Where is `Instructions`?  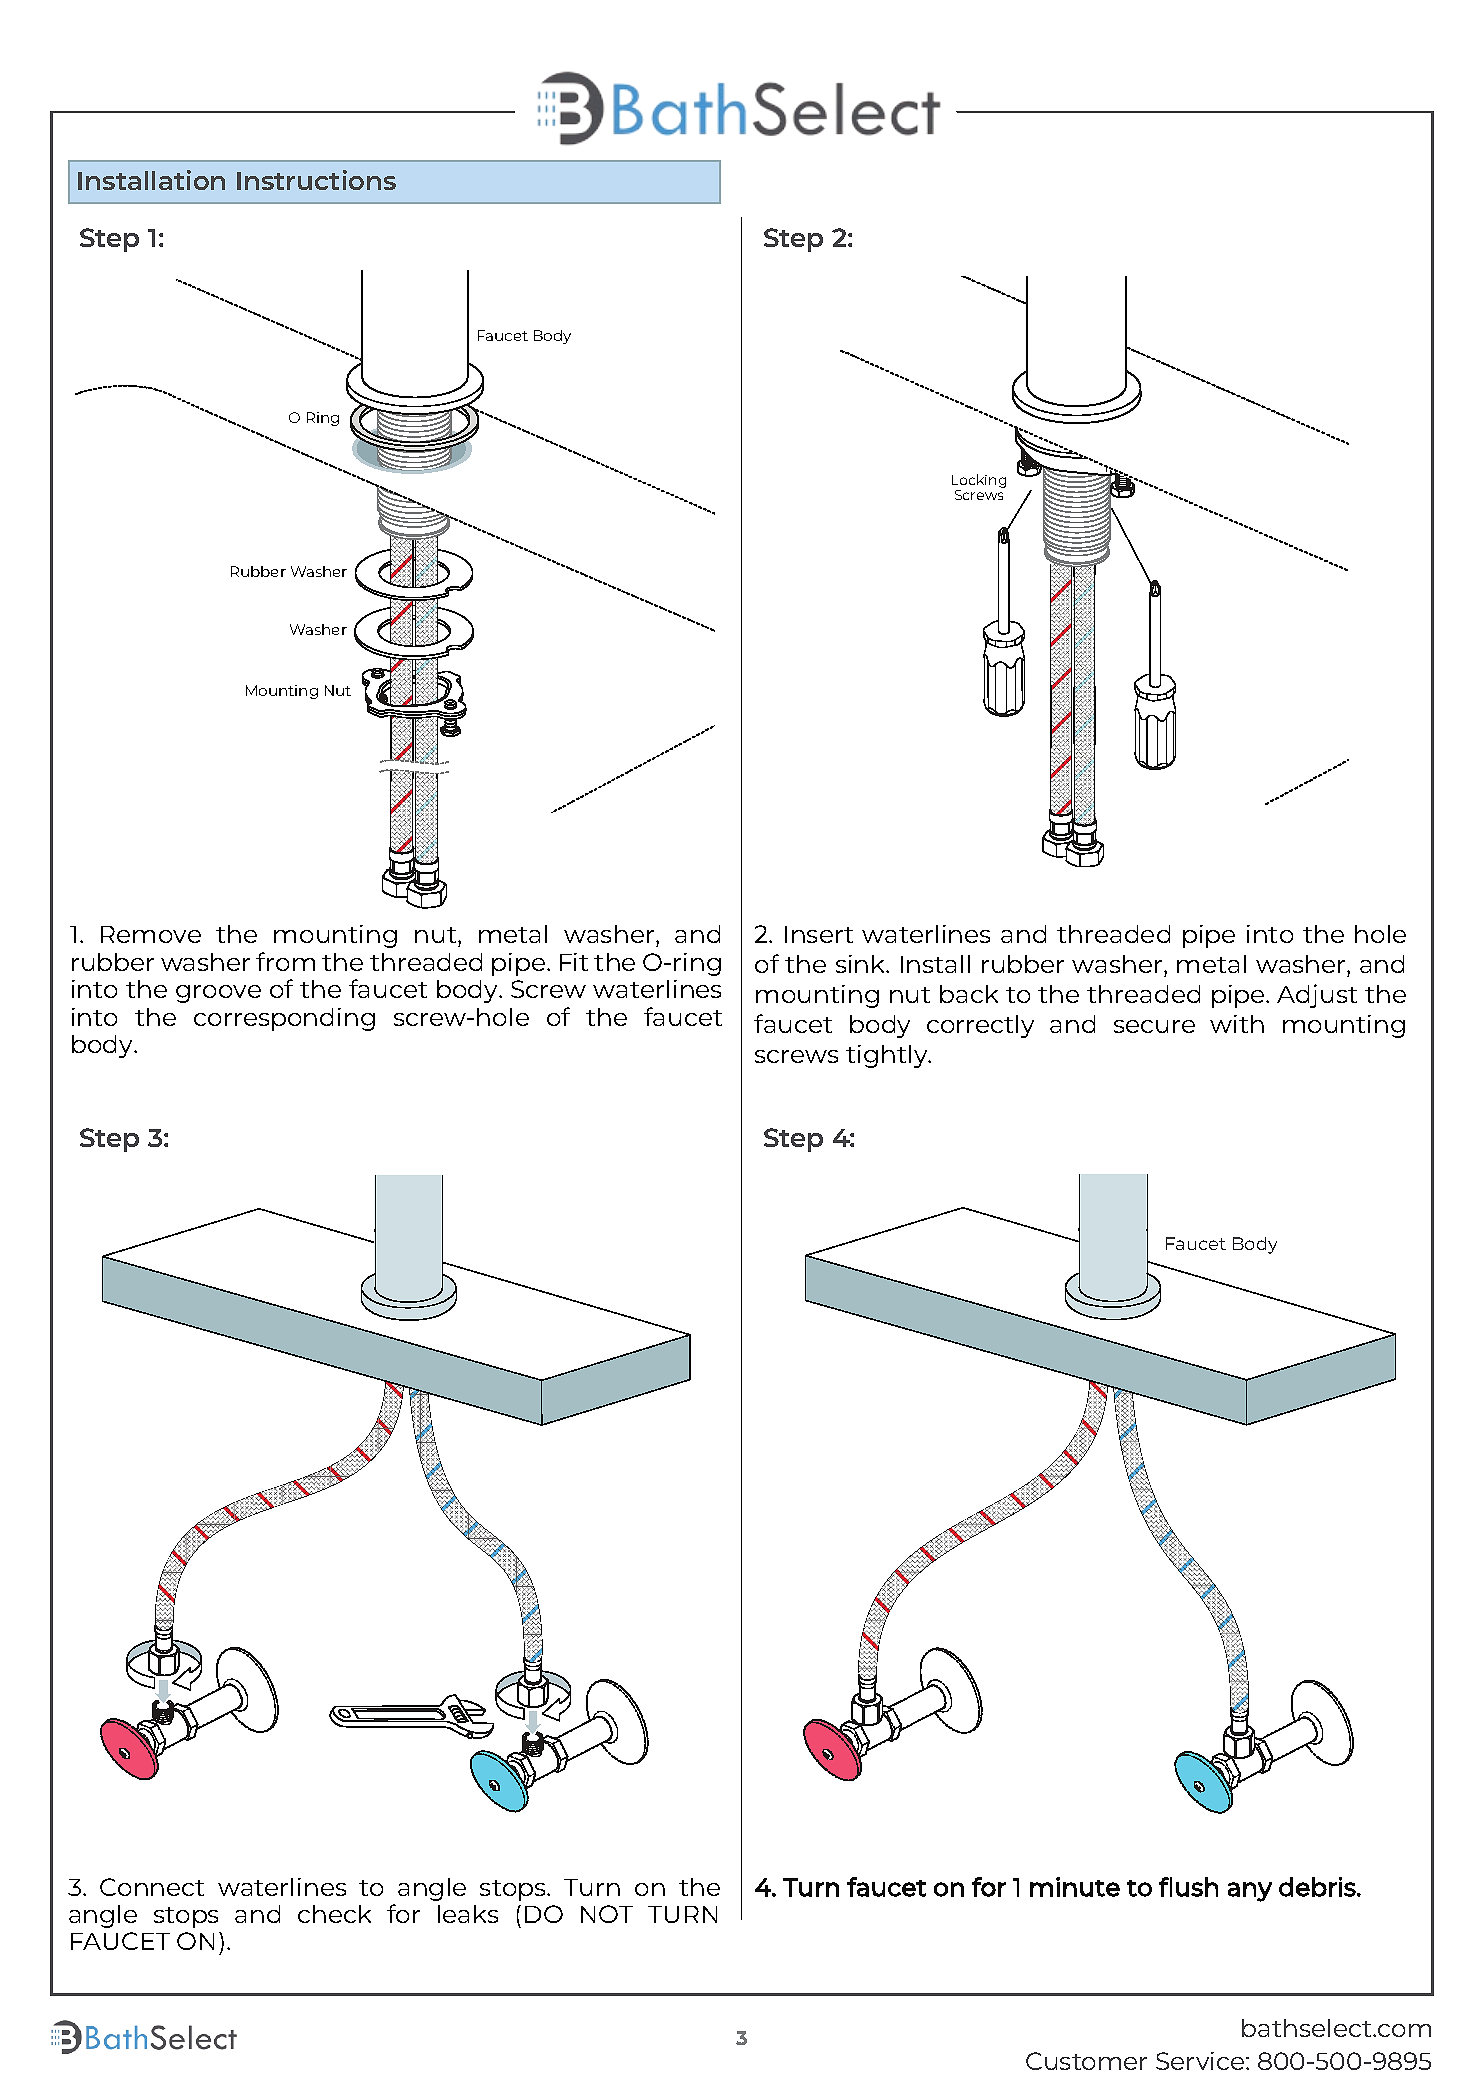 Instructions is located at coordinates (316, 180).
